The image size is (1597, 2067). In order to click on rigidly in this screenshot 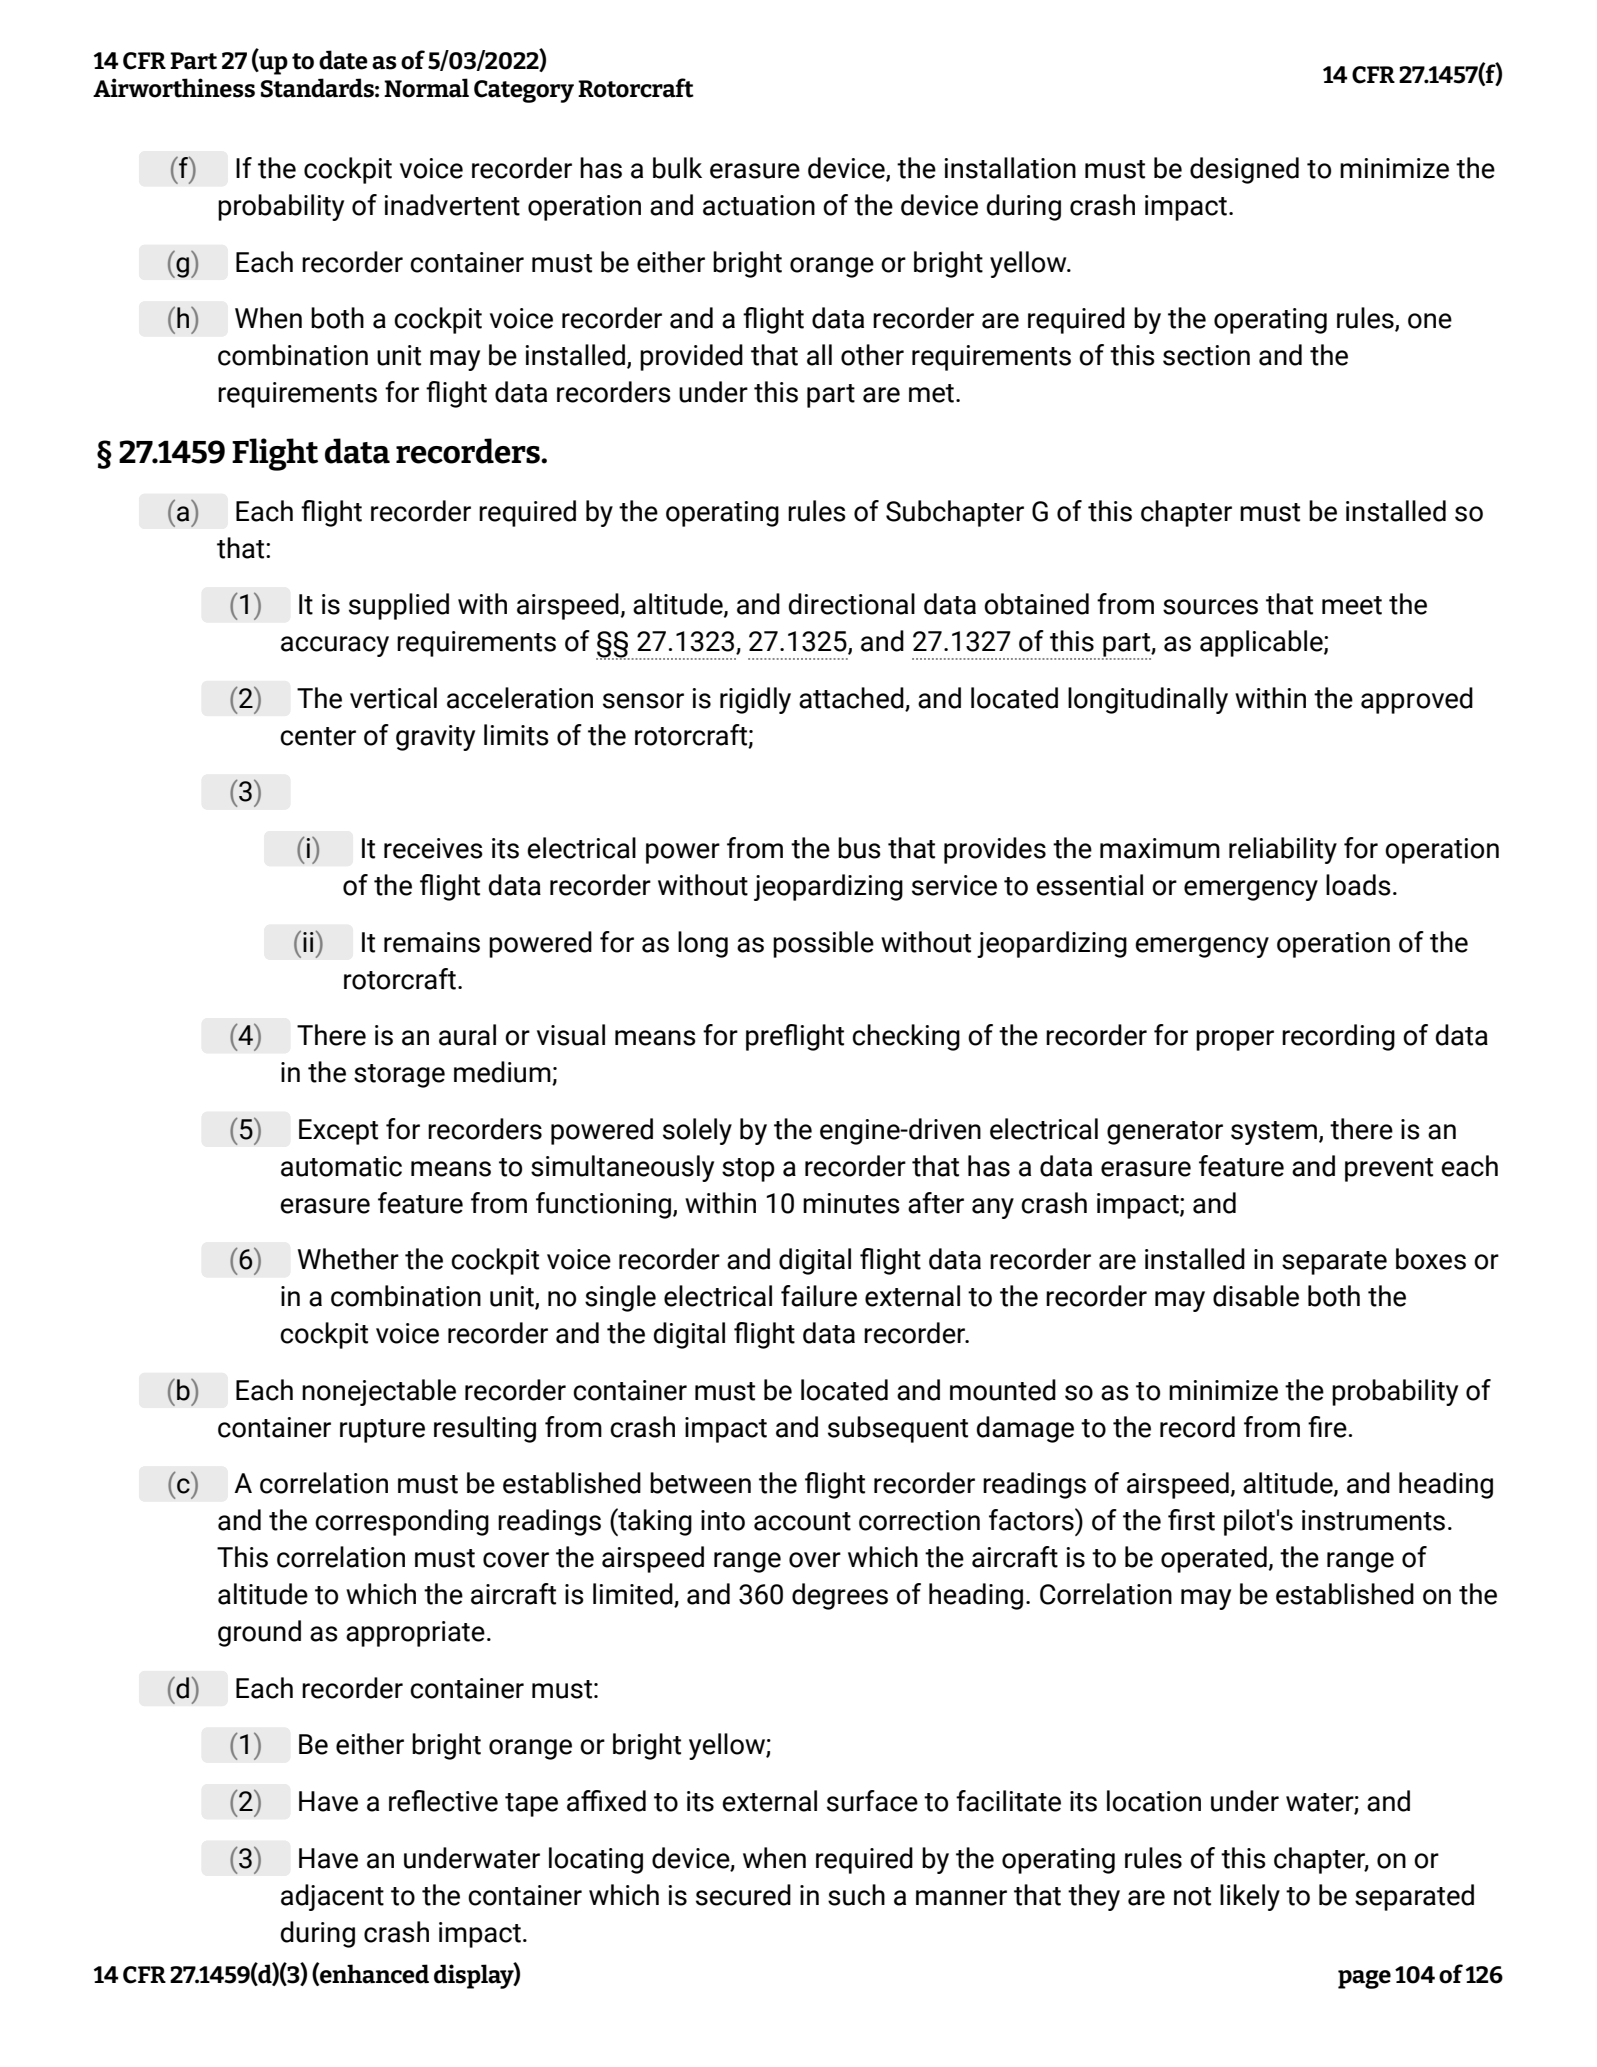, I will do `click(755, 700)`.
